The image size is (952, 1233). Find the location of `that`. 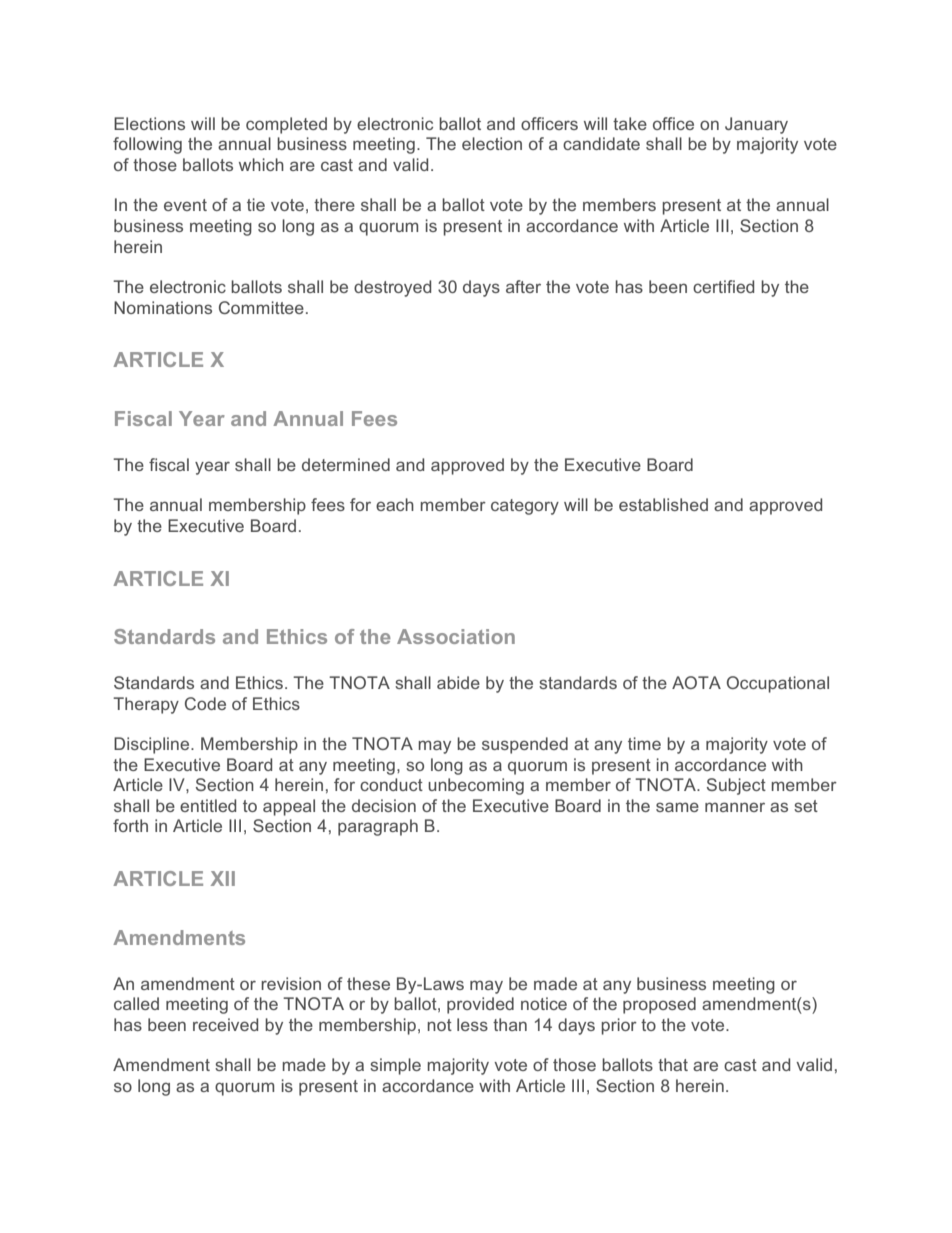

that is located at coordinates (673, 1064).
